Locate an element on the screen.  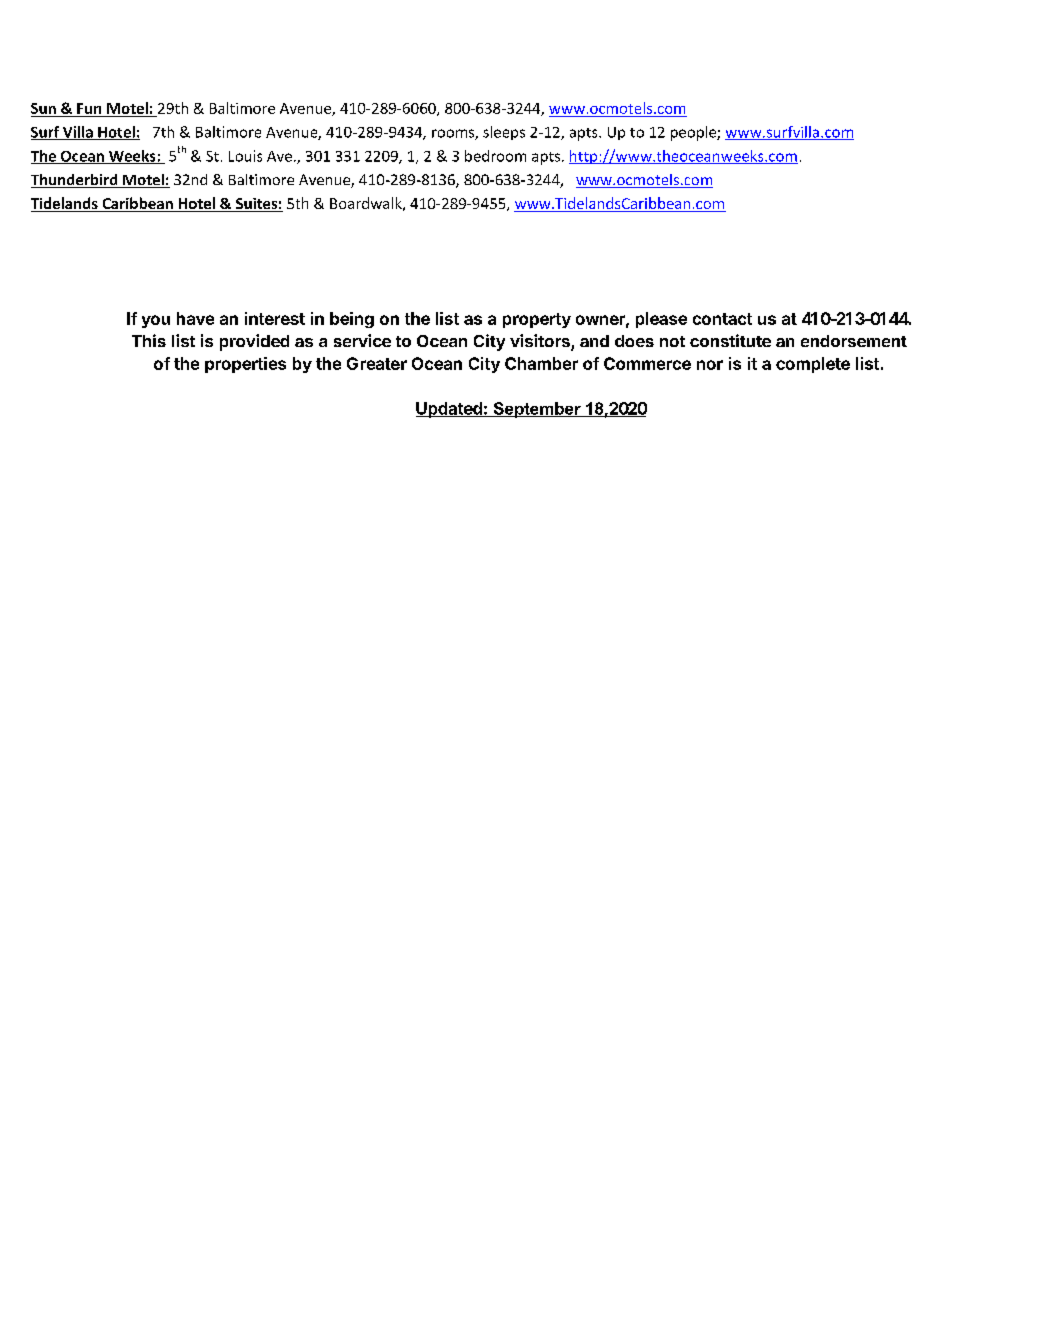
Fun is located at coordinates (89, 108).
